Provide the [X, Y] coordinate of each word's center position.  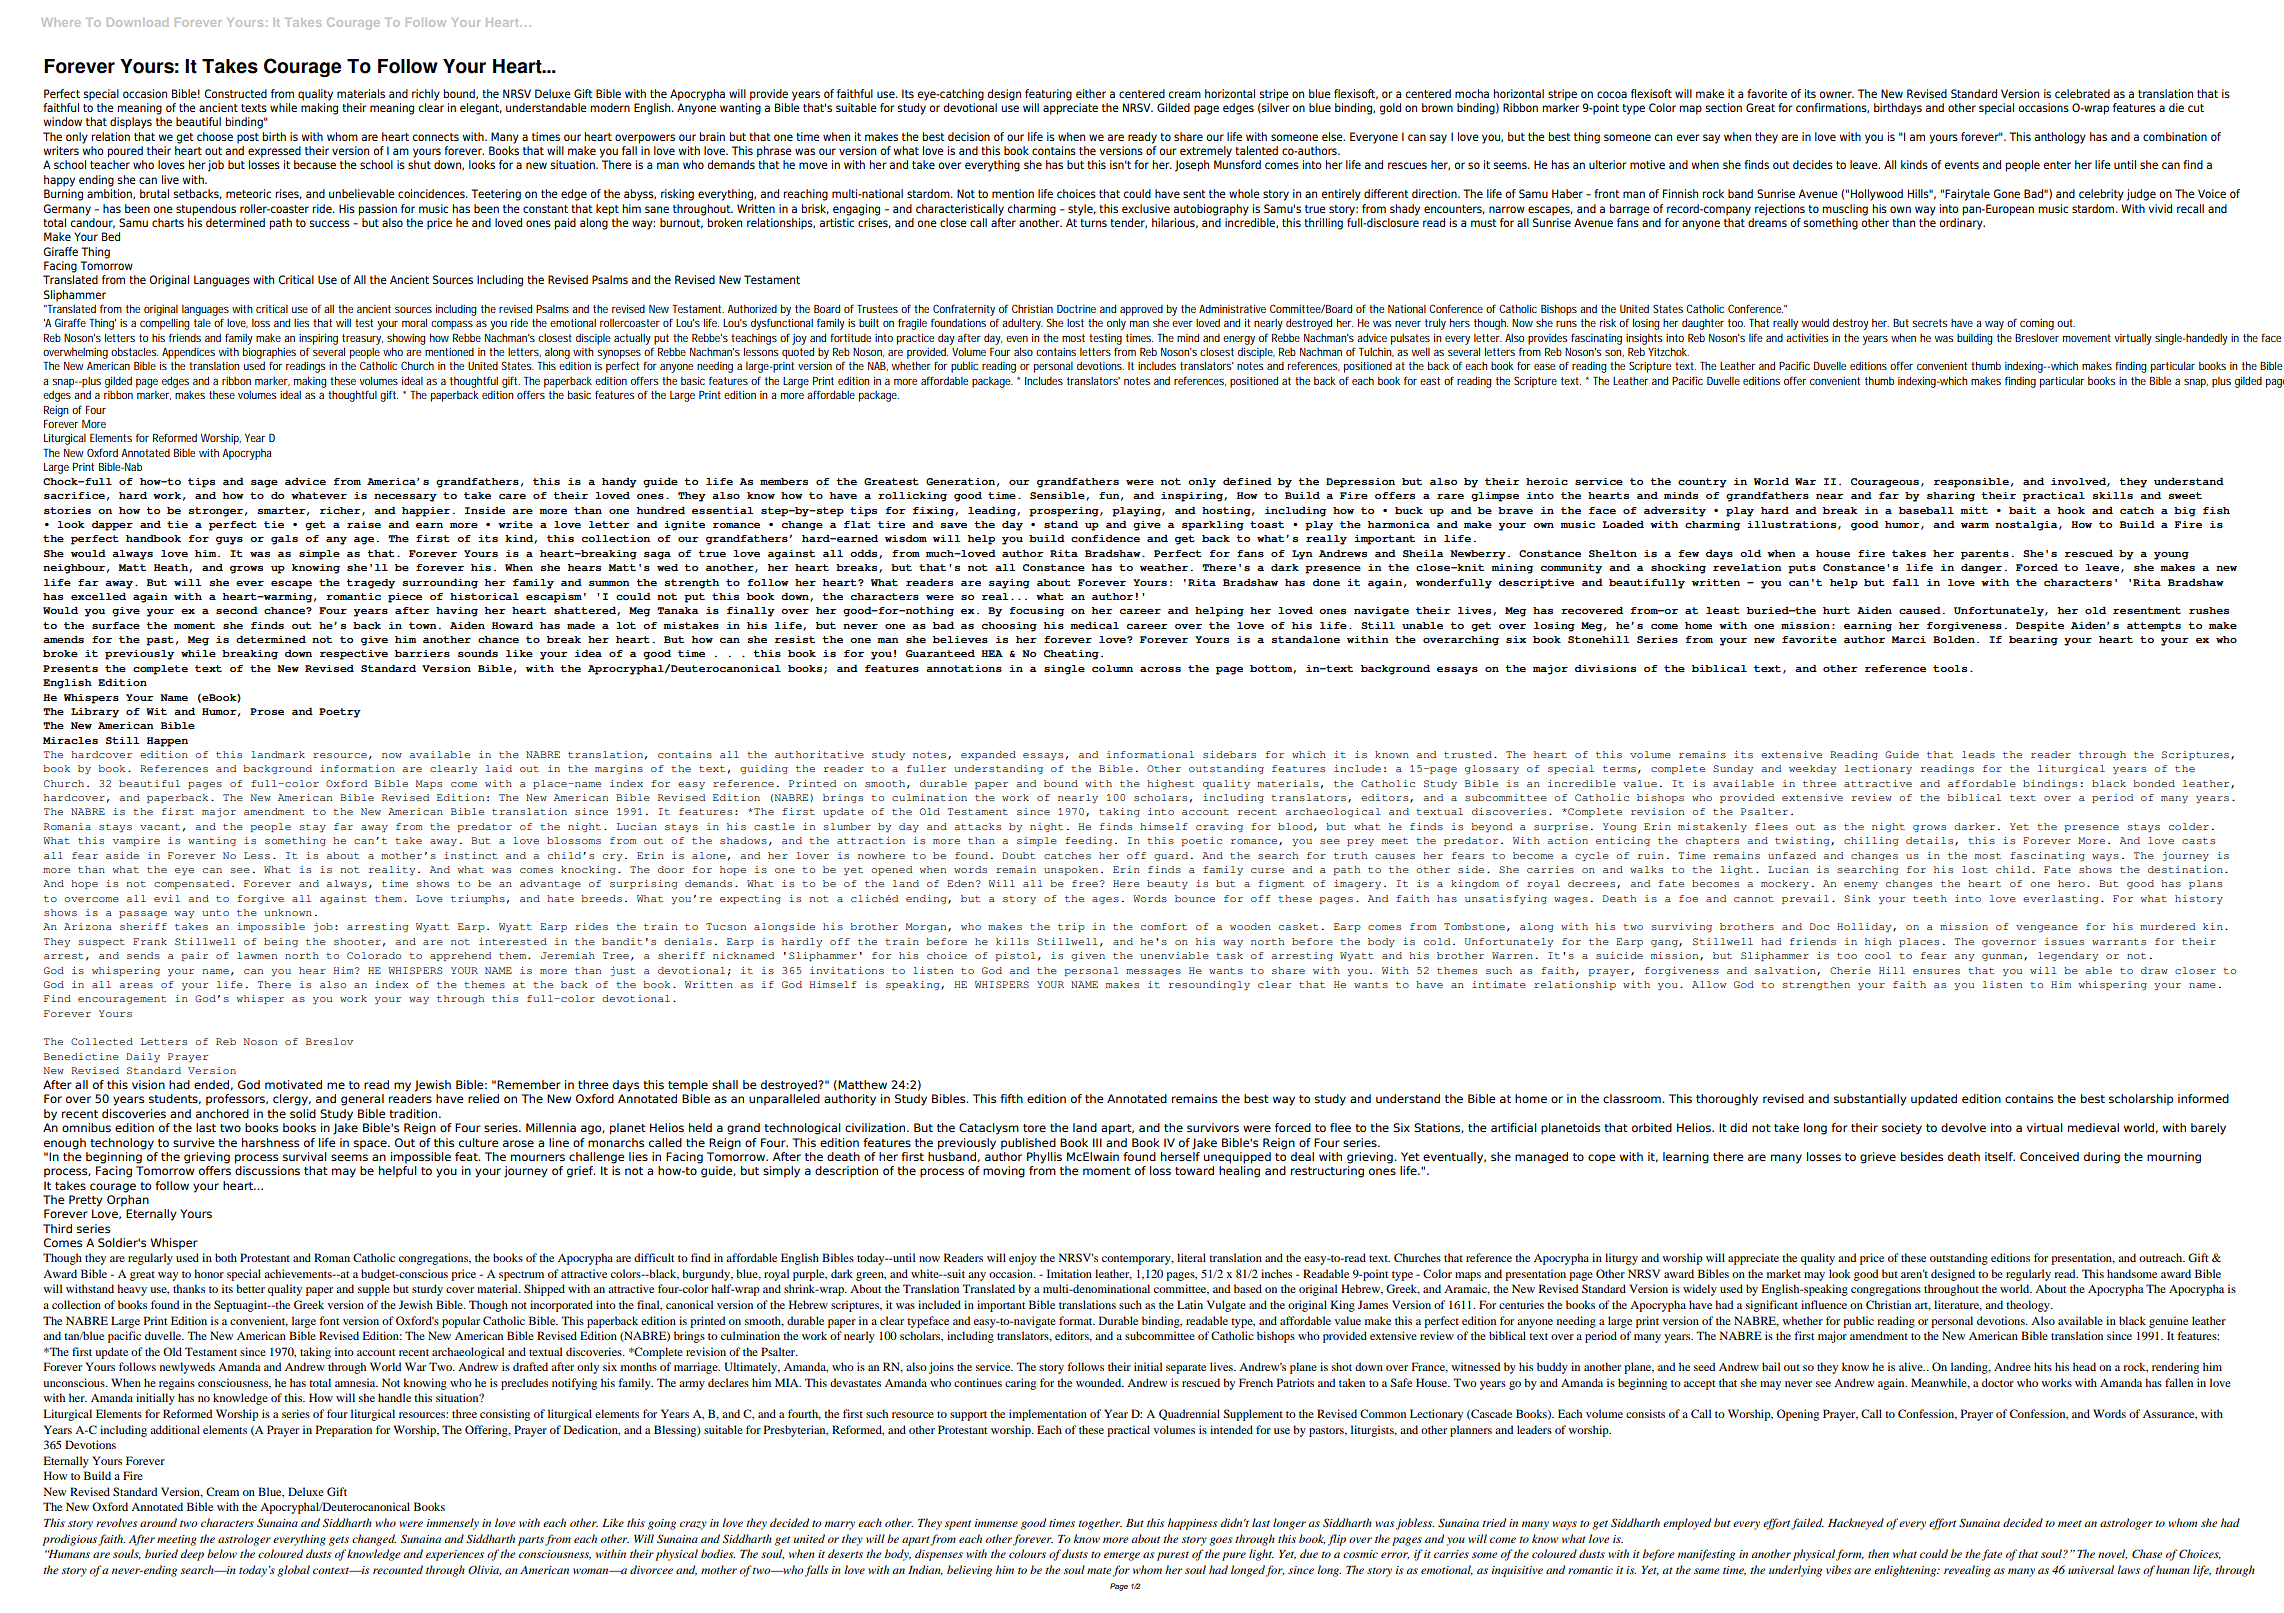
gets [339, 1541]
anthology [2060, 138]
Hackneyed [1856, 1524]
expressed [274, 152]
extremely [1206, 152]
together [1100, 1524]
